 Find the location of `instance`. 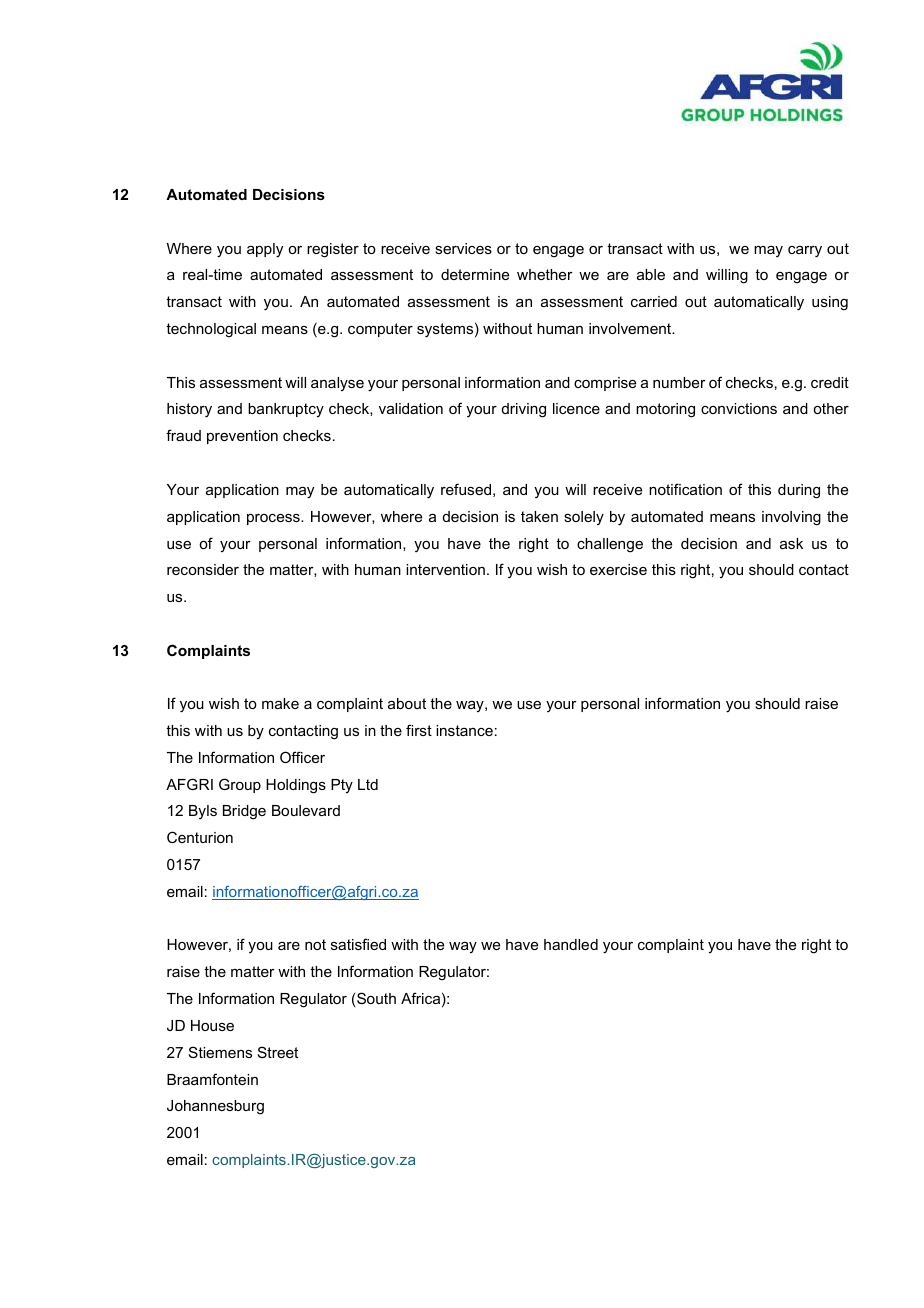

instance is located at coordinates (464, 730).
